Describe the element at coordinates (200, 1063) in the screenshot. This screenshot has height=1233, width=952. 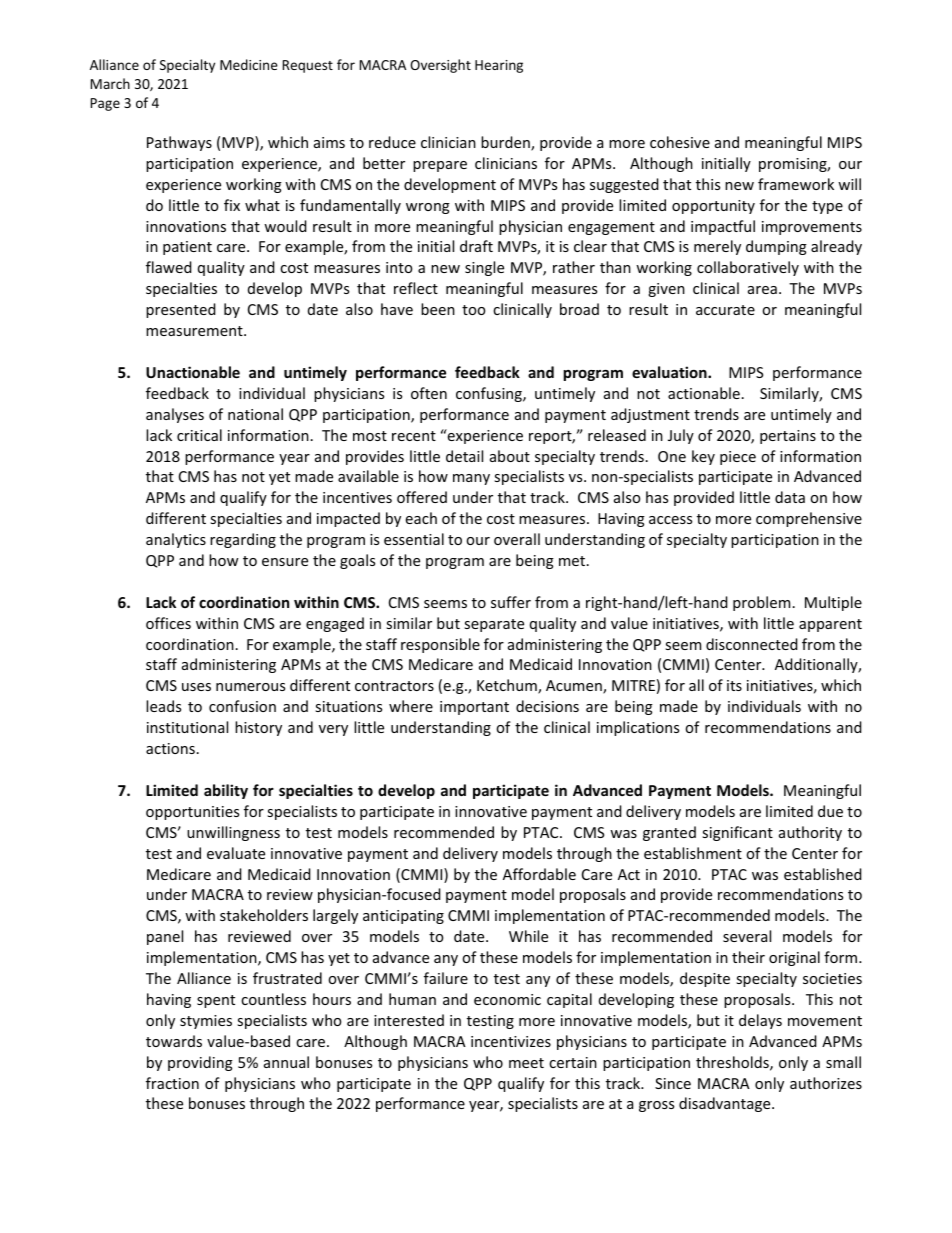
I see `providing` at that location.
